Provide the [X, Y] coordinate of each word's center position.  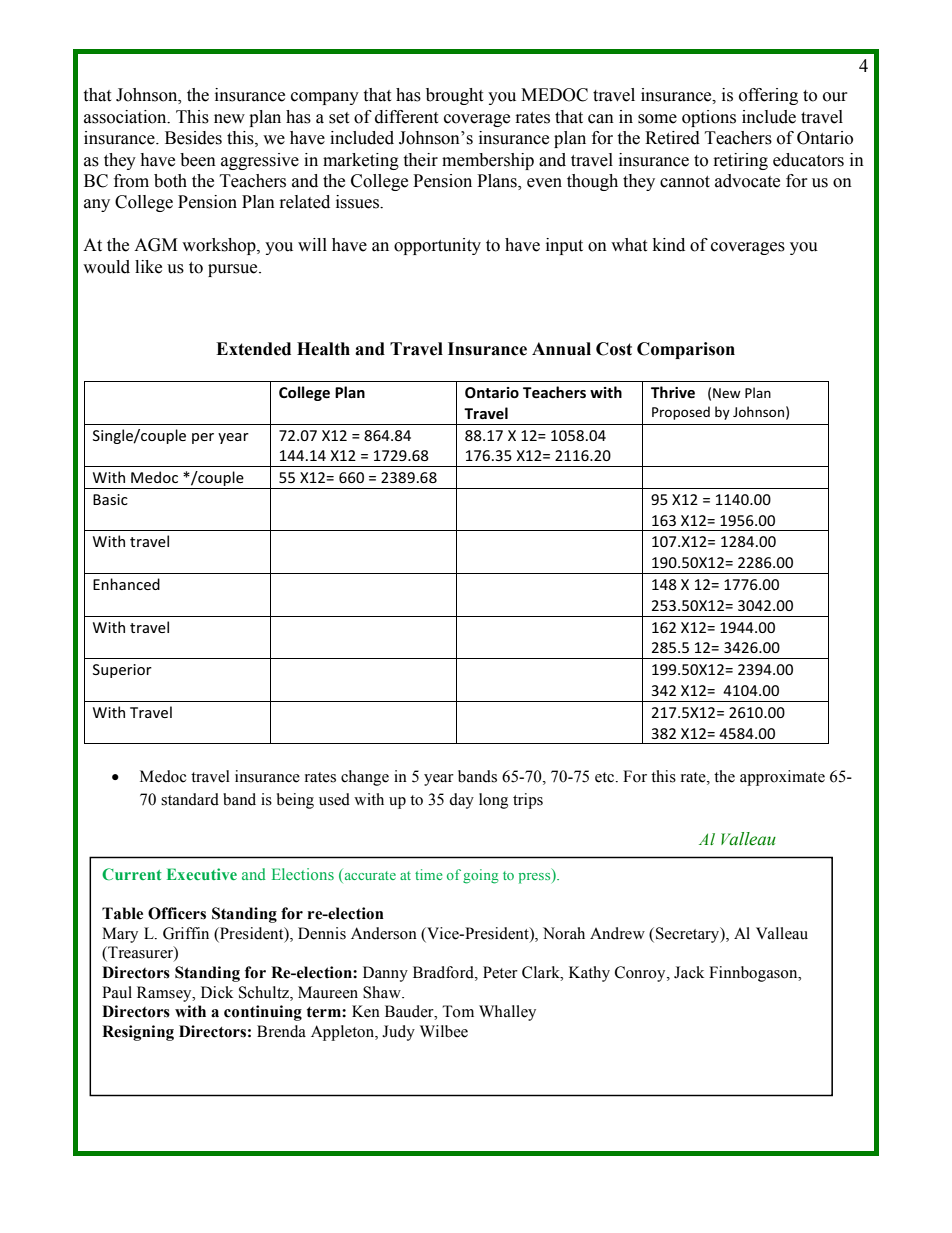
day [461, 801]
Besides [193, 138]
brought [454, 96]
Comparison [686, 350]
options [709, 118]
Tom [458, 1011]
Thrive [673, 392]
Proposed [681, 413]
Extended [253, 349]
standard [190, 799]
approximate [782, 778]
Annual [561, 349]
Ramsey [165, 994]
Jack [689, 972]
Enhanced [126, 584]
